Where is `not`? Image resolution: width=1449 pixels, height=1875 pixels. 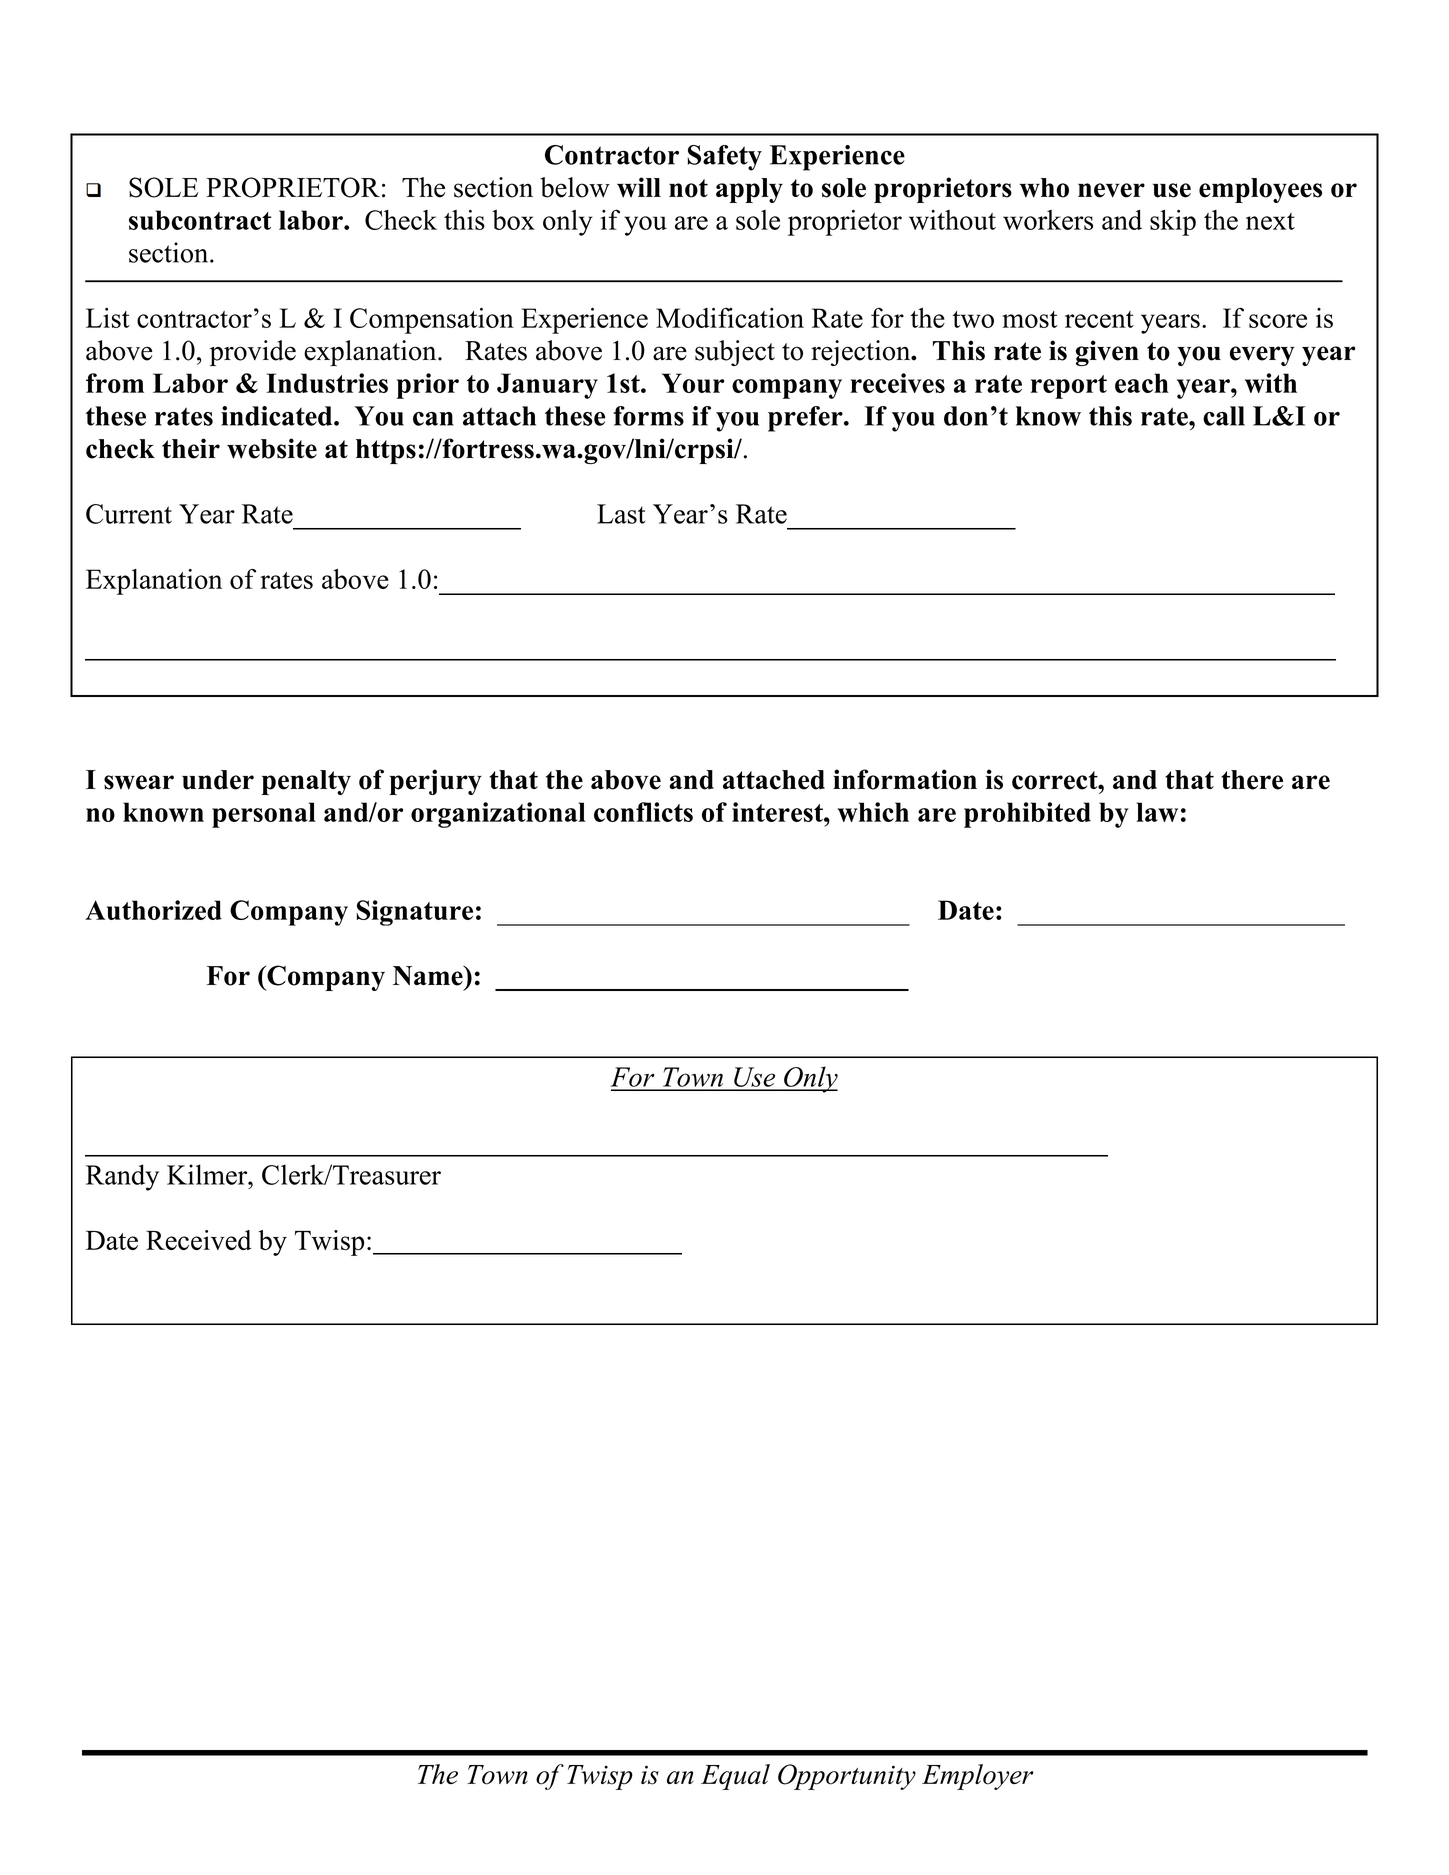 not is located at coordinates (688, 188).
